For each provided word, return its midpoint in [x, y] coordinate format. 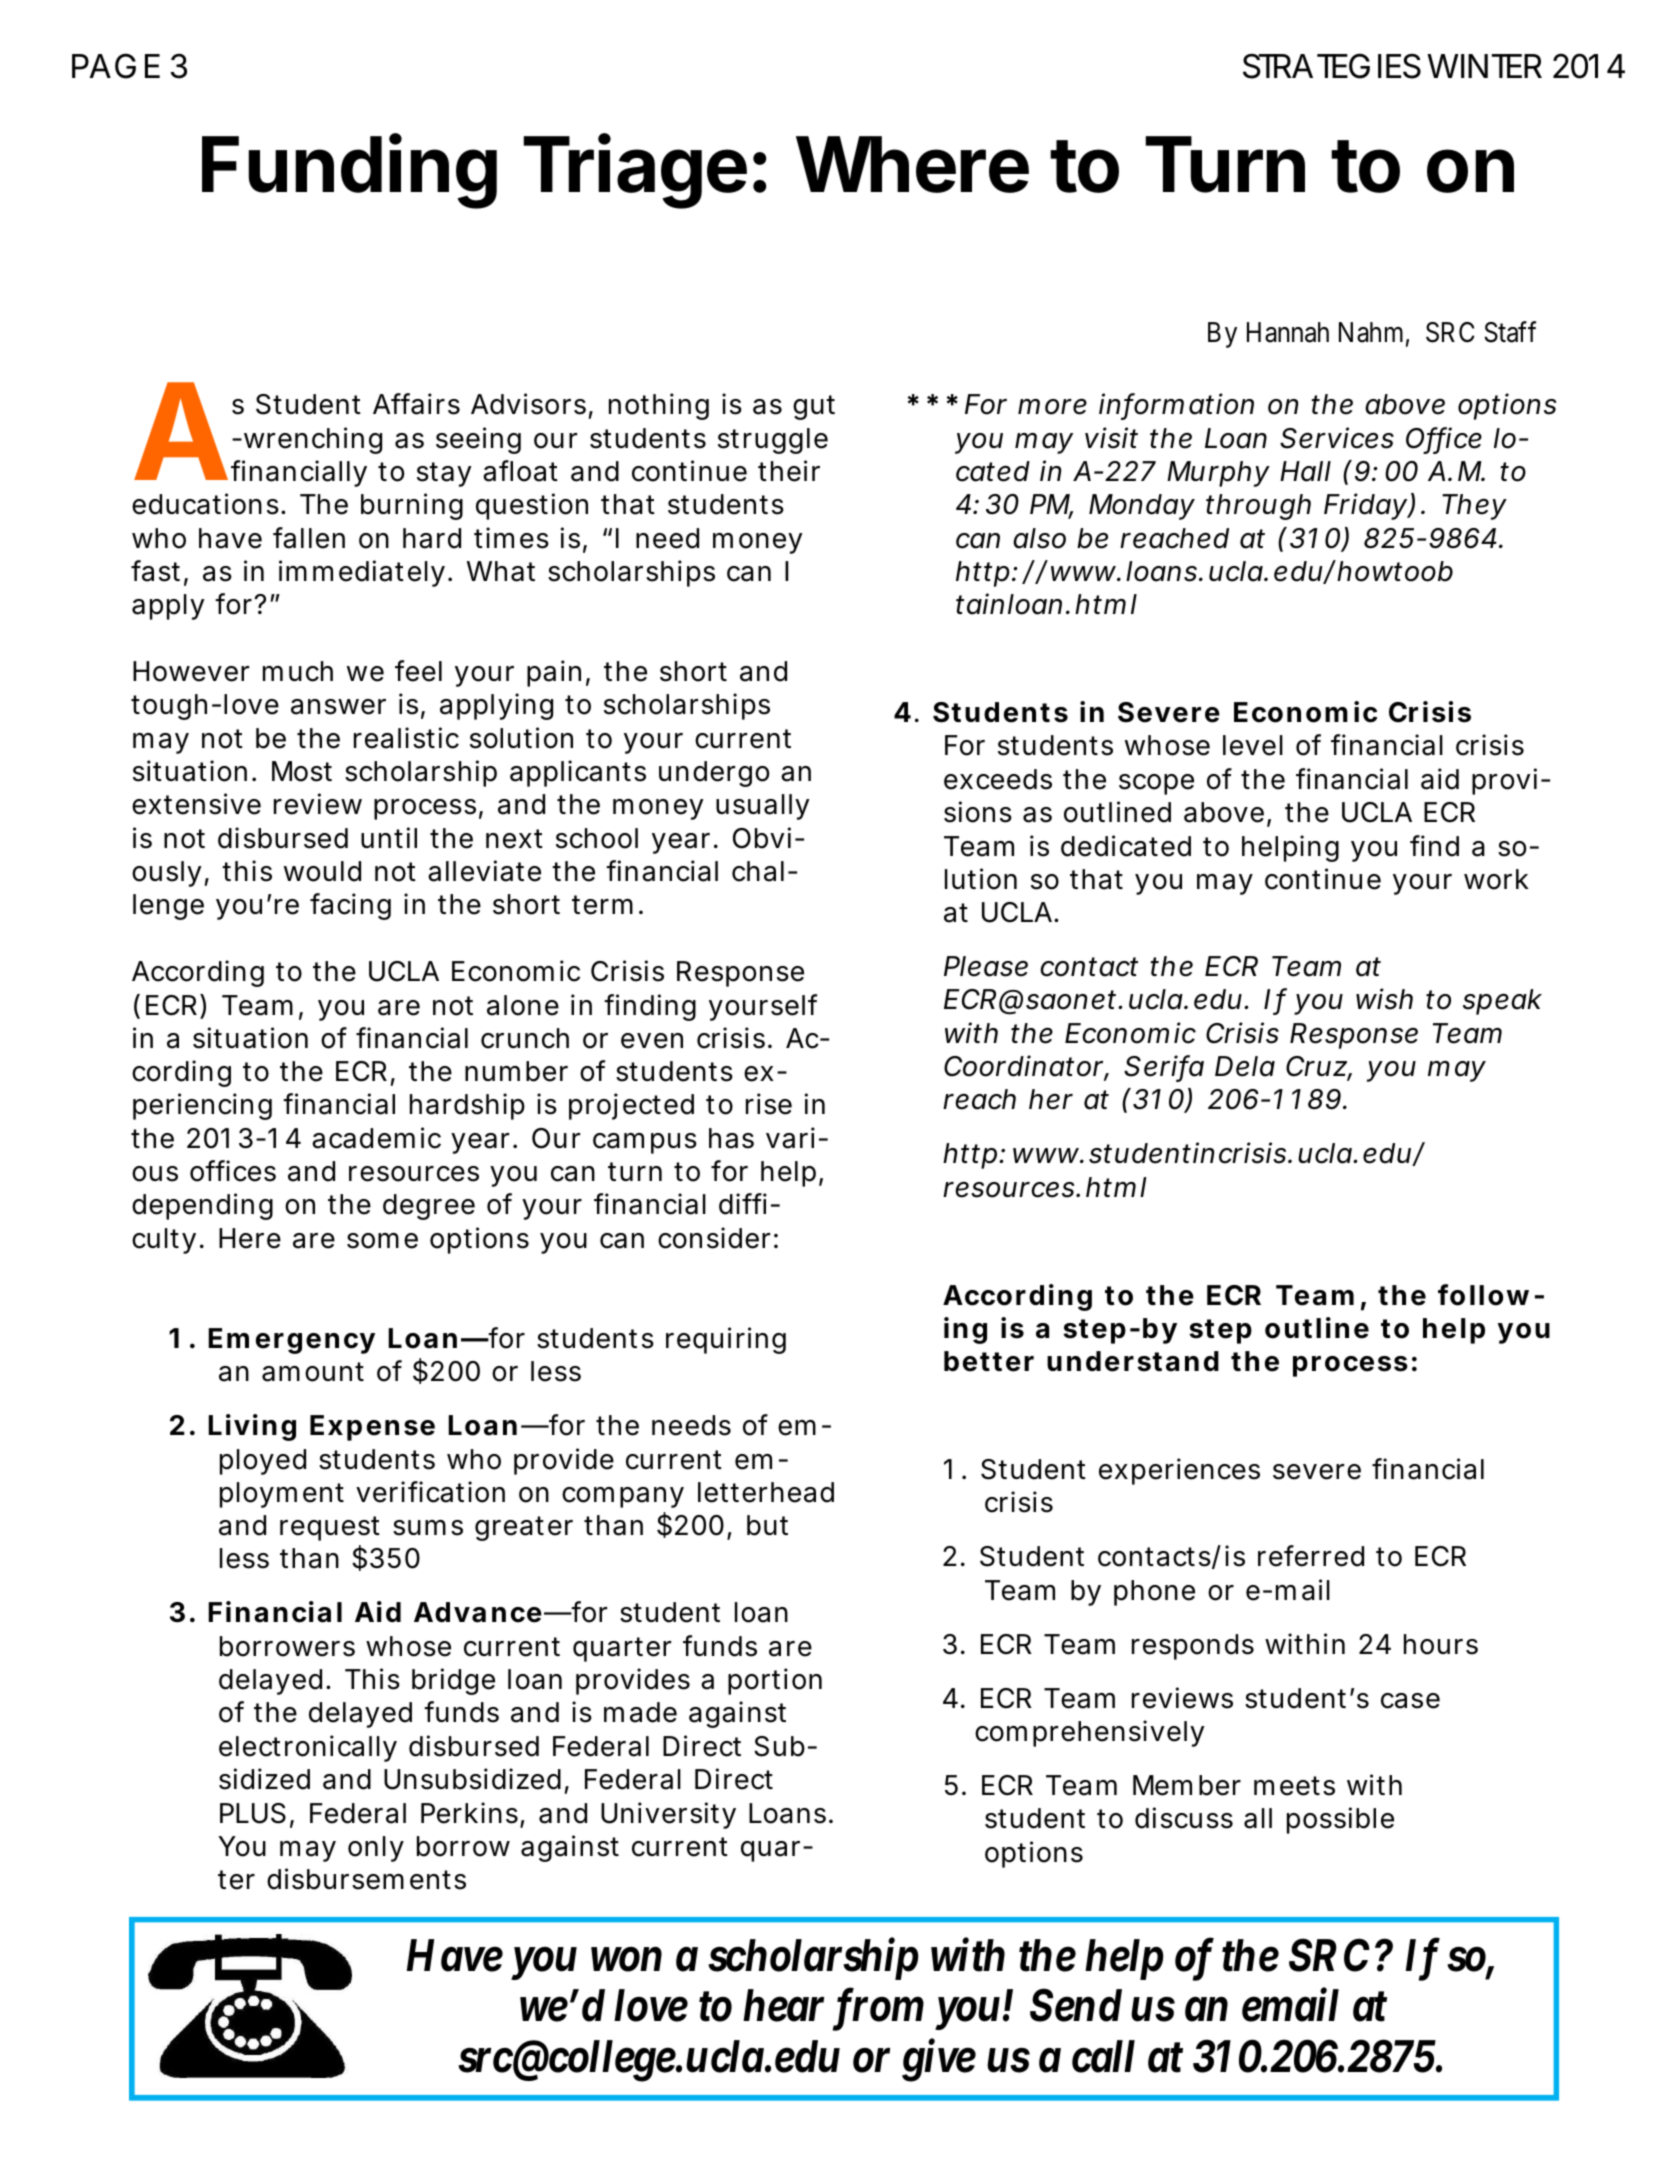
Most [302, 771]
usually [763, 807]
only [376, 1849]
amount [313, 1372]
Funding [349, 172]
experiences [1179, 1471]
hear [783, 2005]
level [1253, 745]
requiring [726, 1340]
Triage [635, 172]
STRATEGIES [1332, 66]
